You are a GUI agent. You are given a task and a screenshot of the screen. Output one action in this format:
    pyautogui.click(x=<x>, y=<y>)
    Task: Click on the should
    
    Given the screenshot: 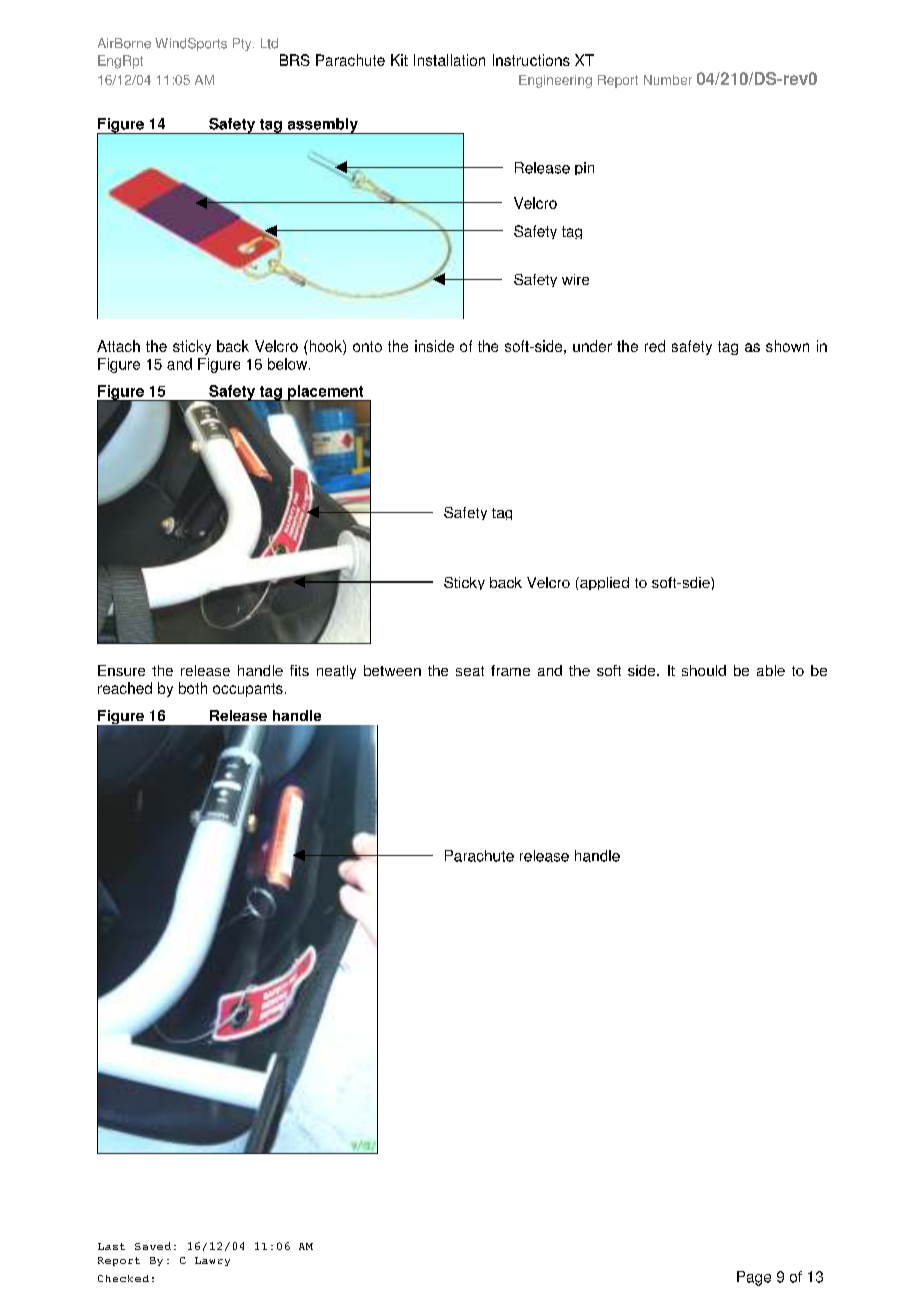 What is the action you would take?
    pyautogui.click(x=704, y=670)
